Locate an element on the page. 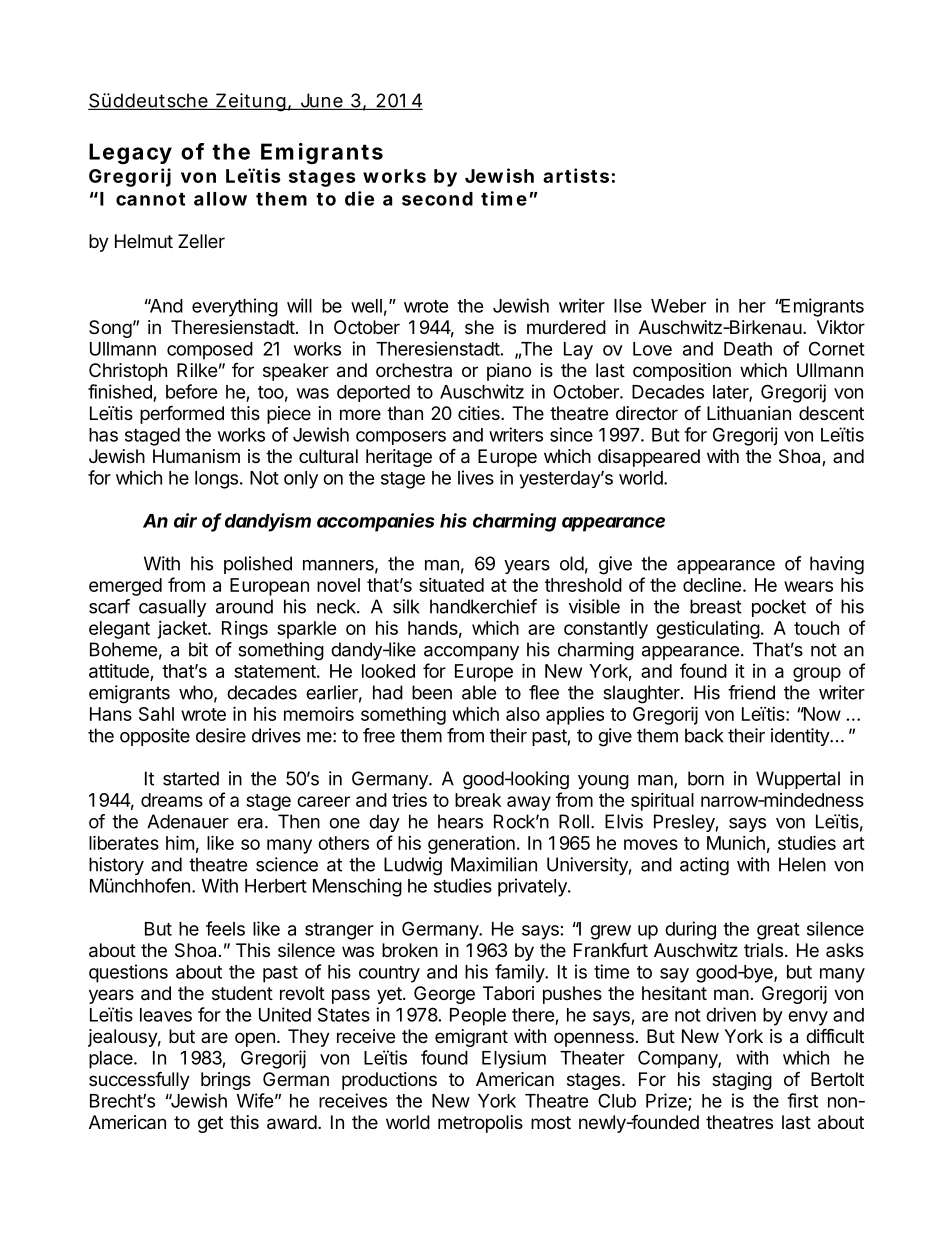  artists is located at coordinates (576, 175).
